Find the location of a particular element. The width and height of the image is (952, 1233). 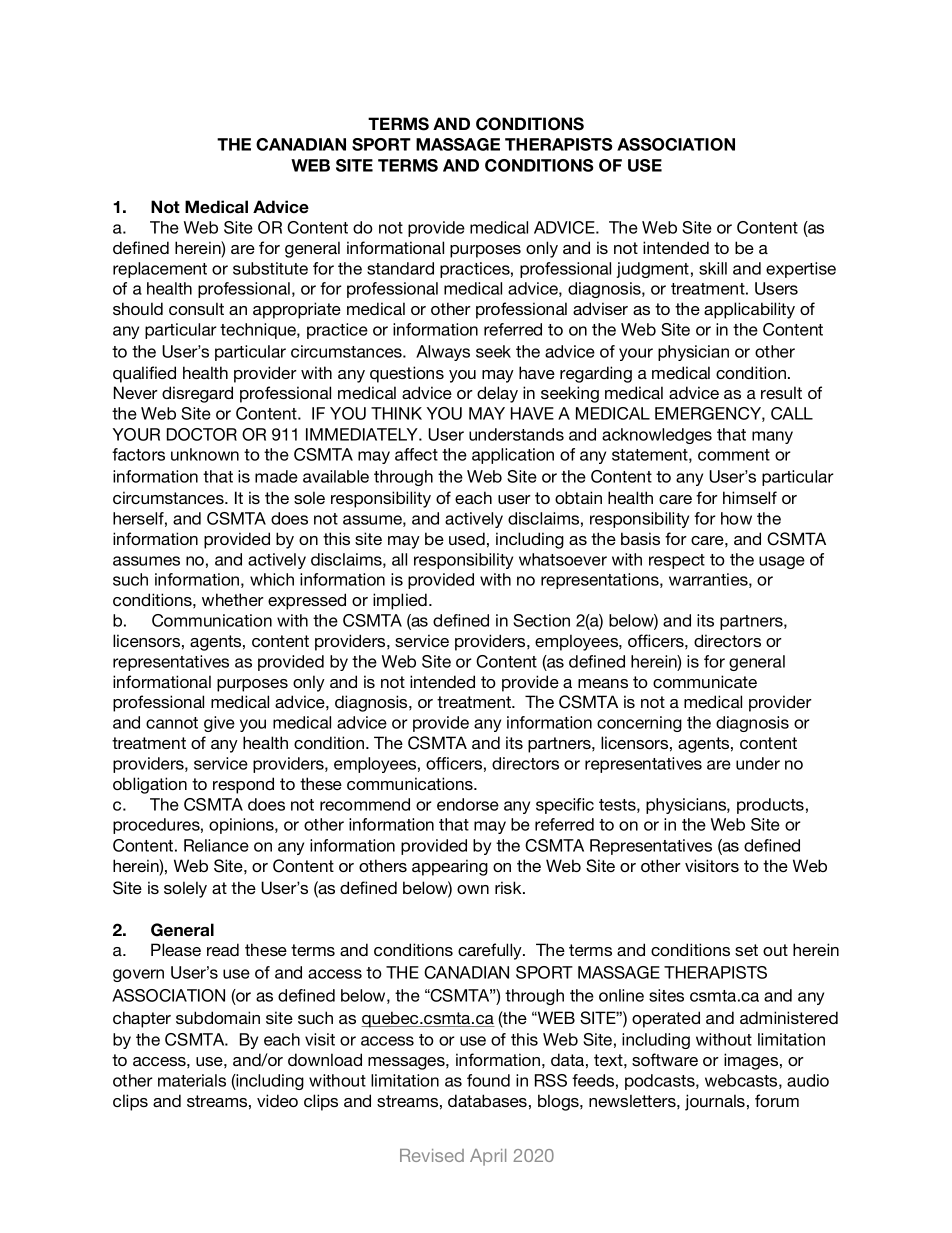

how is located at coordinates (736, 518).
